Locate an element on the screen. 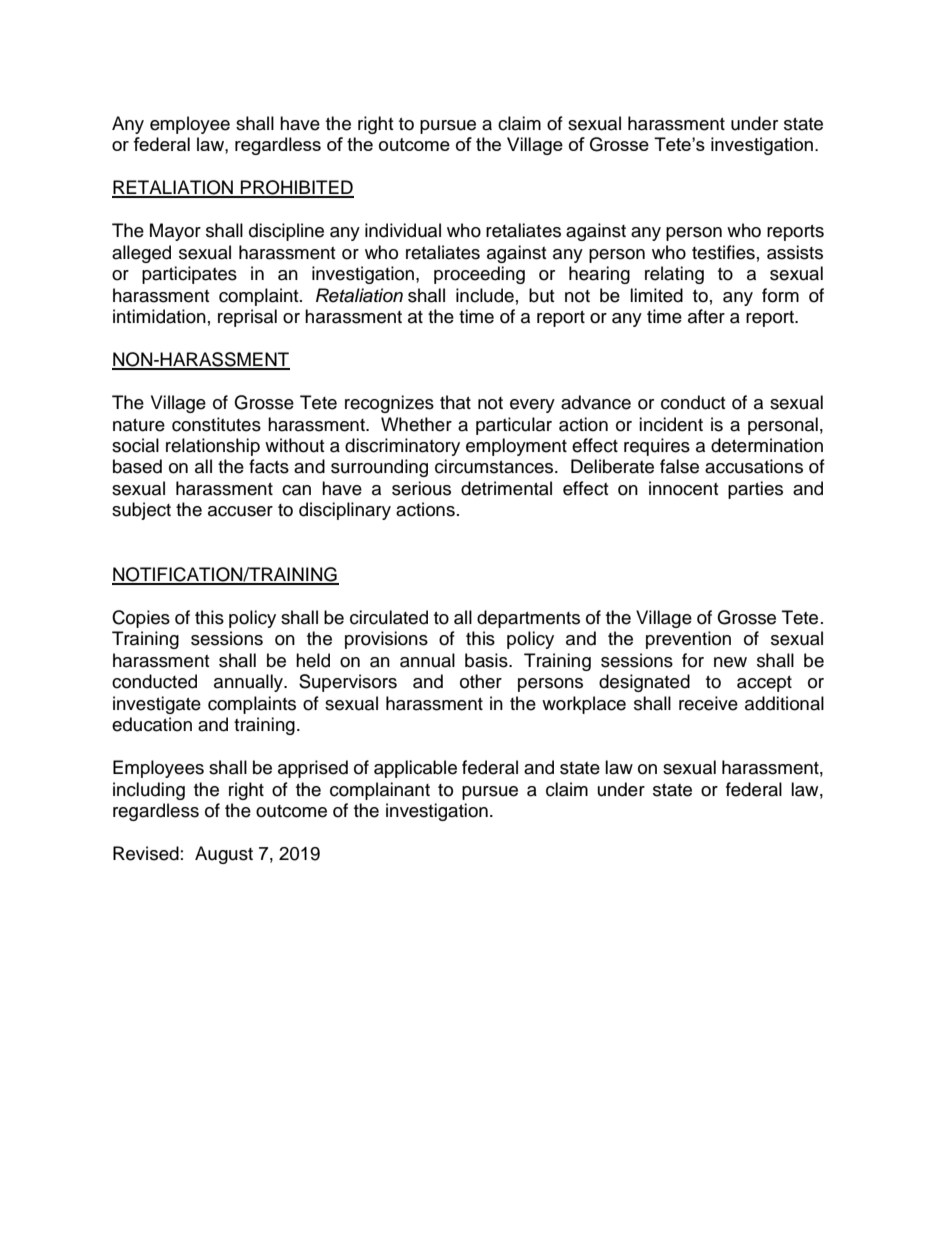 This screenshot has width=952, height=1233. investigate is located at coordinates (157, 705).
